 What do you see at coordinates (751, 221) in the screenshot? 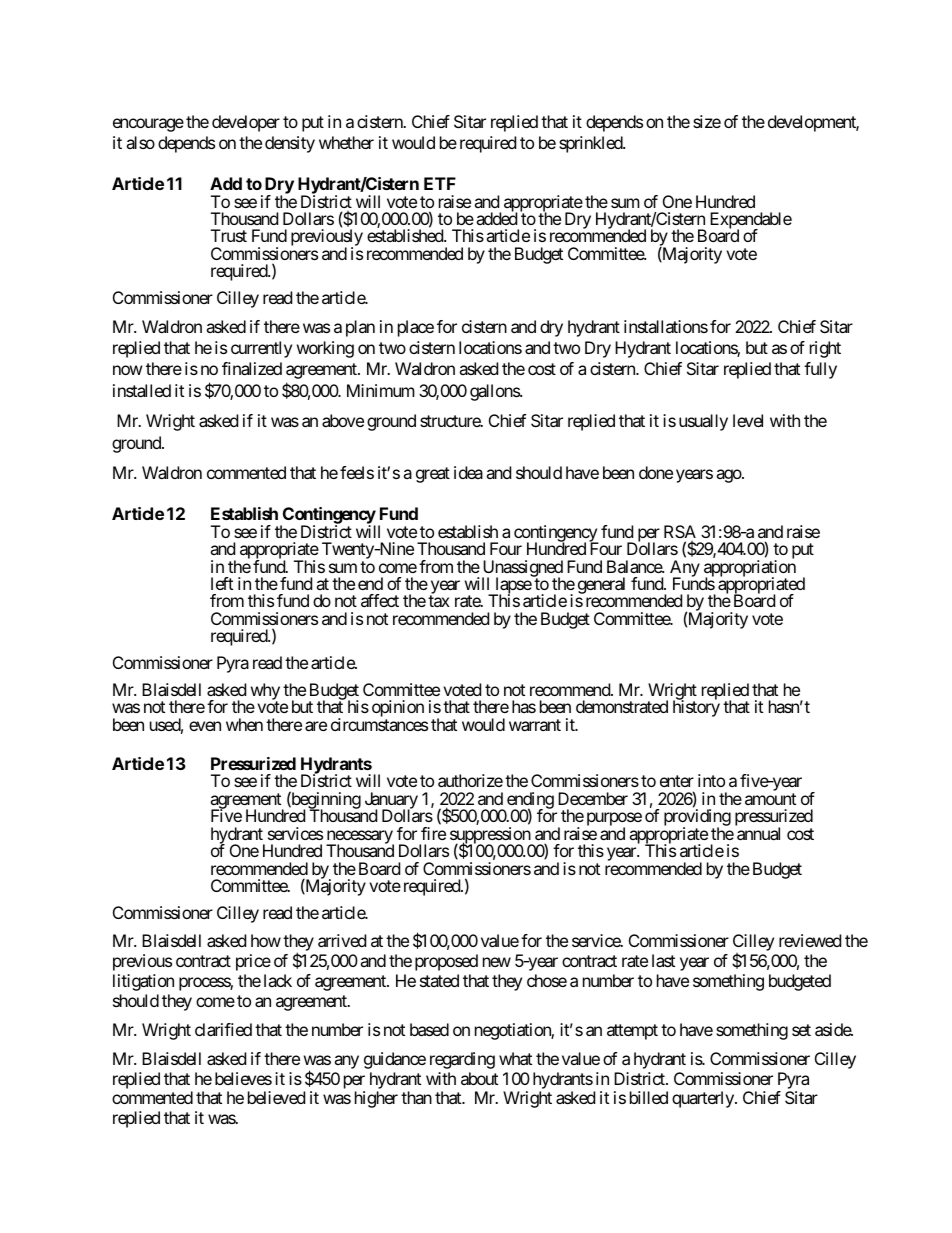
I see `Expendable` at bounding box center [751, 221].
